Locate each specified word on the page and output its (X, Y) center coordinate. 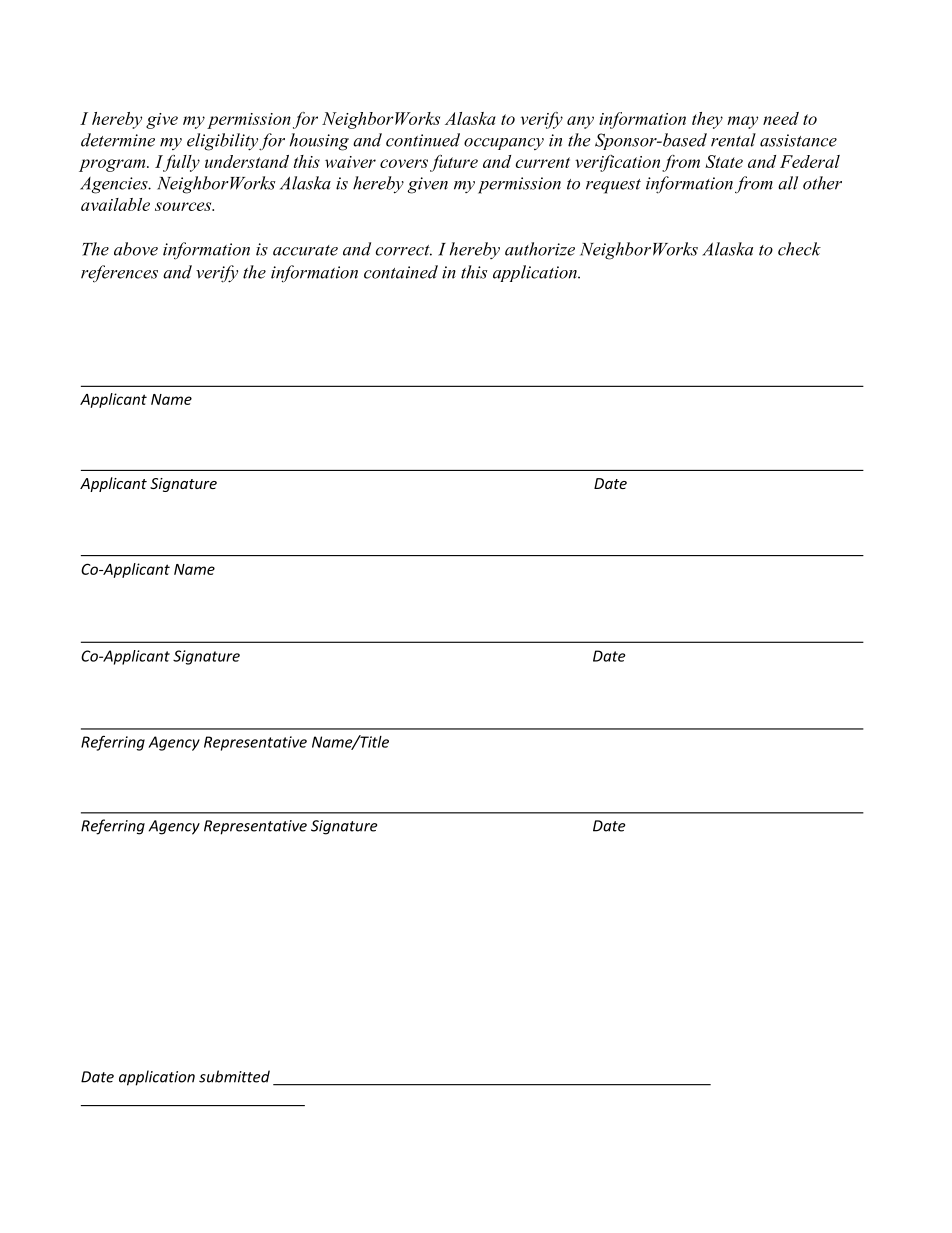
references (119, 274)
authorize (540, 249)
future (454, 163)
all (788, 183)
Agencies (115, 185)
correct (404, 250)
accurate (305, 250)
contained (401, 272)
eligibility (222, 142)
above (136, 249)
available (115, 204)
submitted (234, 1076)
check (799, 249)
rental (733, 140)
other (822, 183)
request (613, 186)
